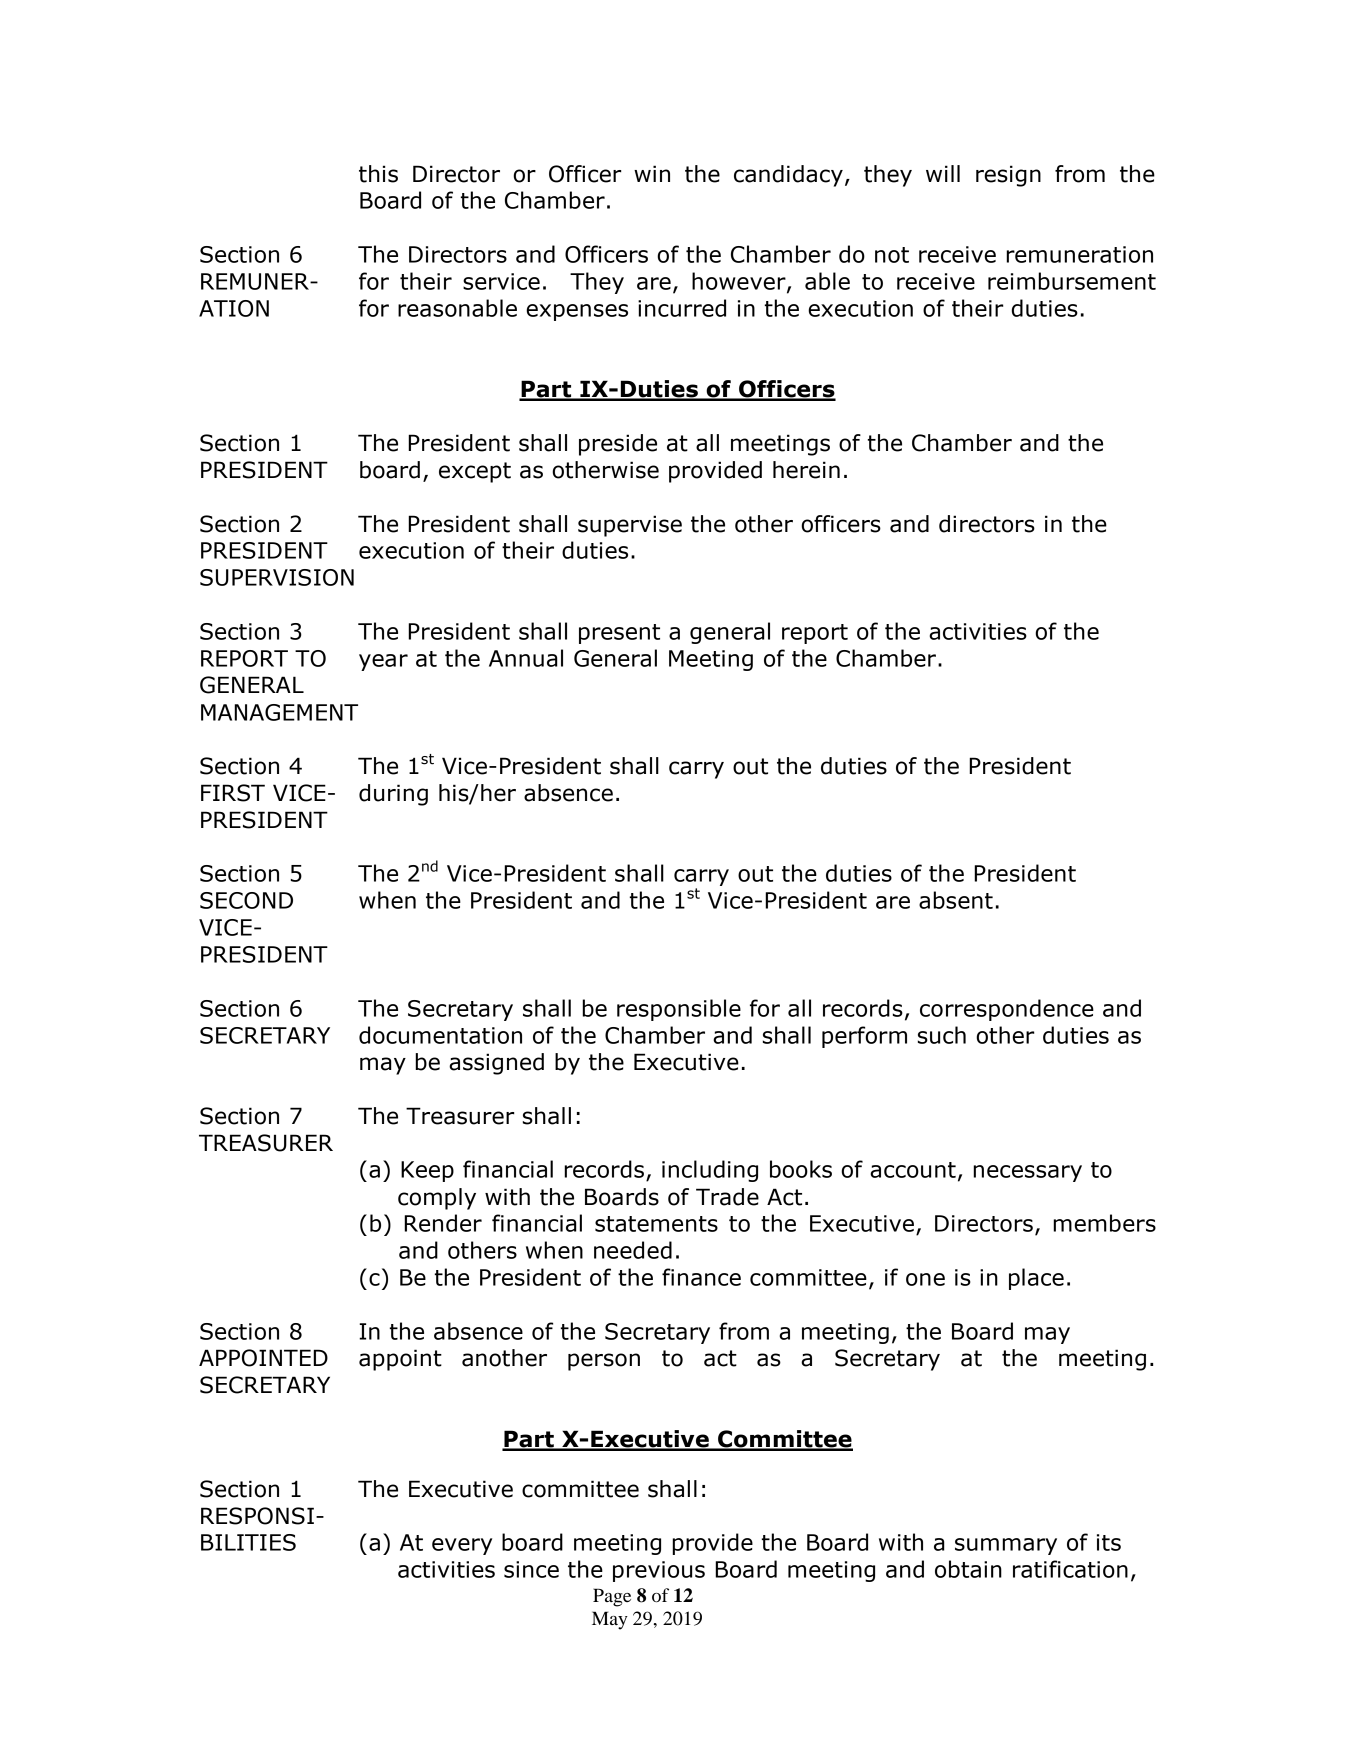  What do you see at coordinates (246, 900) in the image?
I see `SECOND` at bounding box center [246, 900].
